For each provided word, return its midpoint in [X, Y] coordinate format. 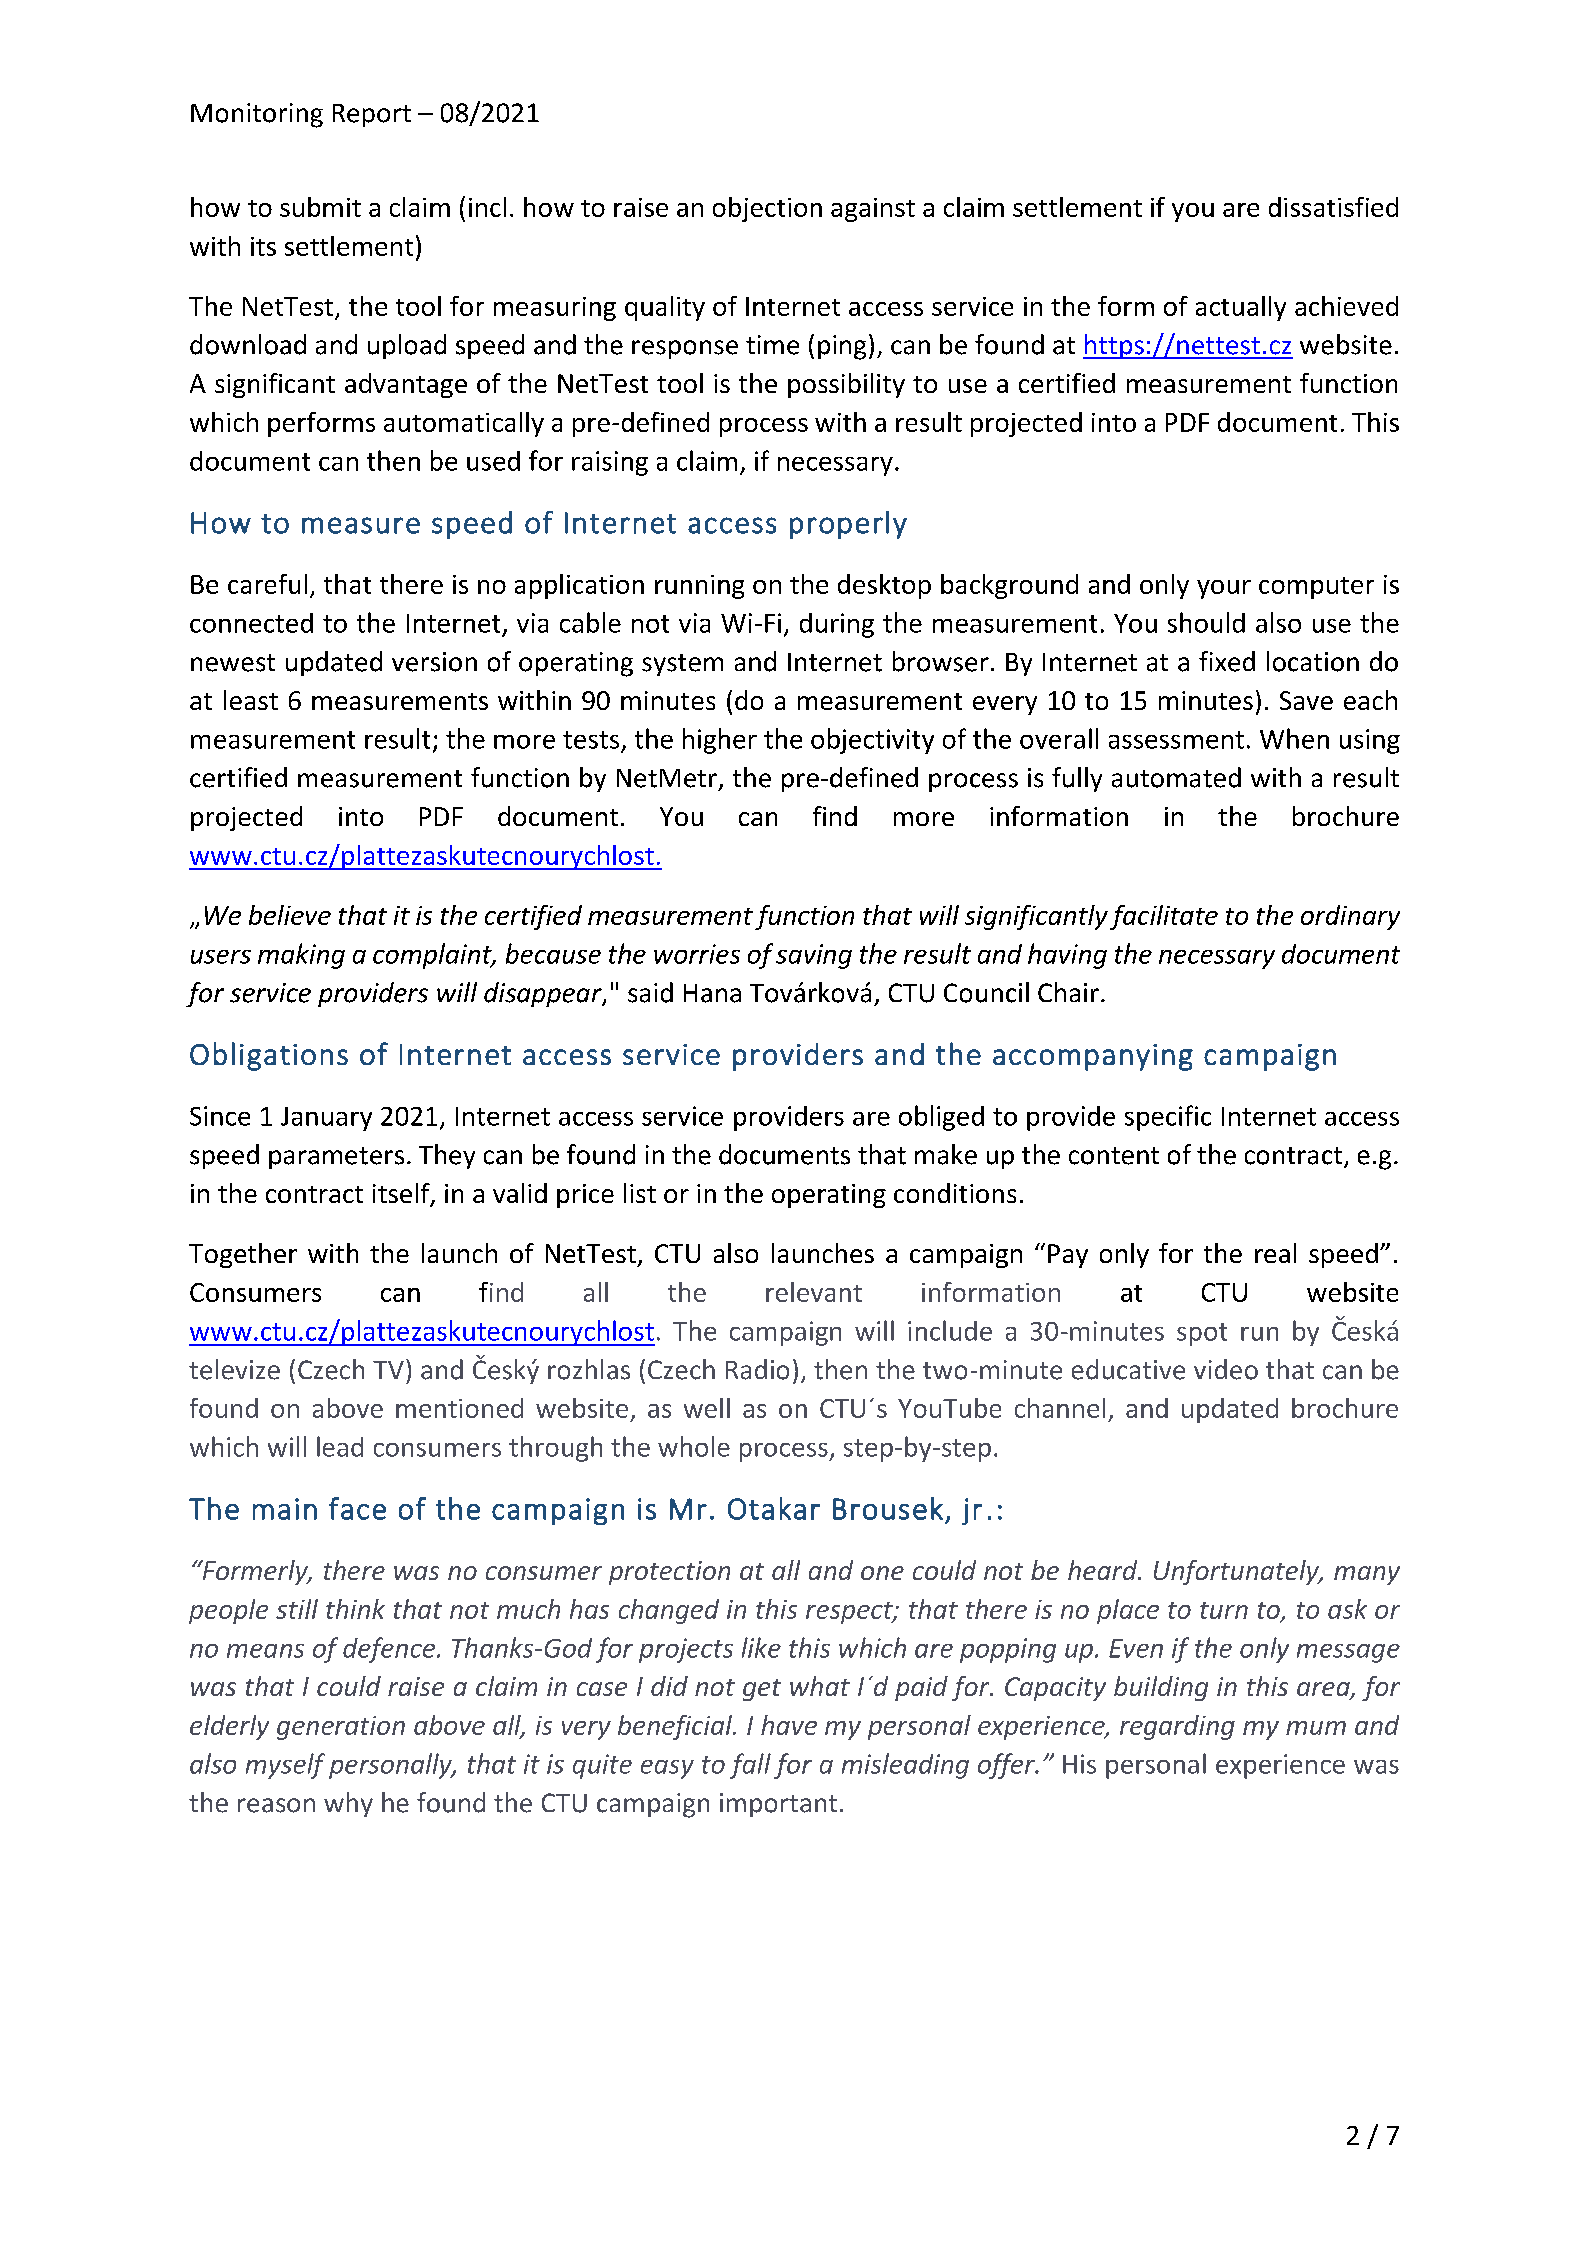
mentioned [459, 1408]
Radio [757, 1369]
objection [767, 209]
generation [341, 1728]
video [1226, 1369]
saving [814, 956]
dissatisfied [1333, 207]
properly [848, 525]
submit [320, 207]
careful [267, 584]
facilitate [1164, 917]
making [301, 956]
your [1224, 589]
